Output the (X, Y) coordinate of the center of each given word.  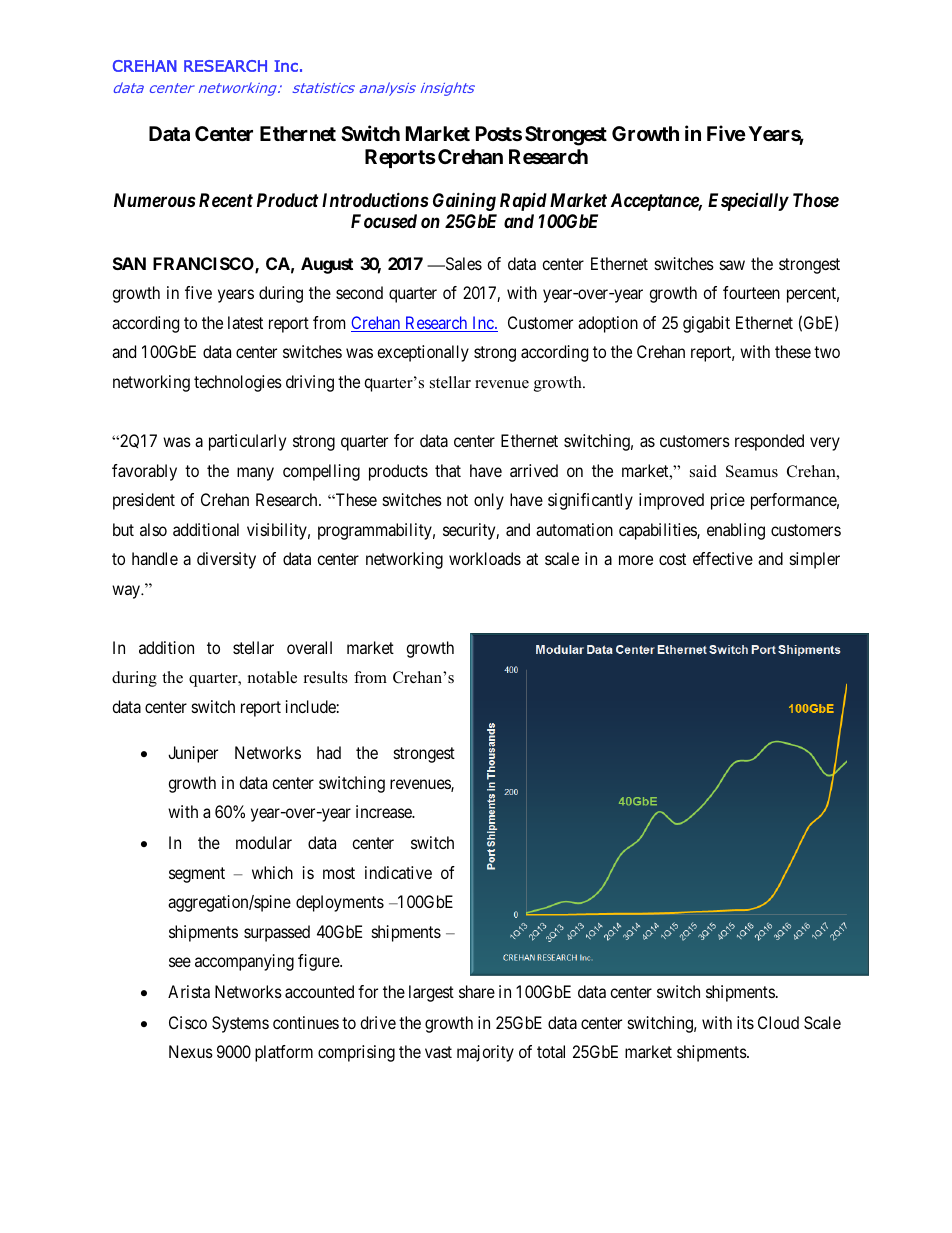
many (255, 474)
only (489, 501)
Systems (240, 1024)
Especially (748, 202)
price (728, 501)
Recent (226, 200)
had (329, 752)
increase (385, 811)
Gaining (464, 201)
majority (485, 1053)
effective (723, 558)
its (745, 1022)
